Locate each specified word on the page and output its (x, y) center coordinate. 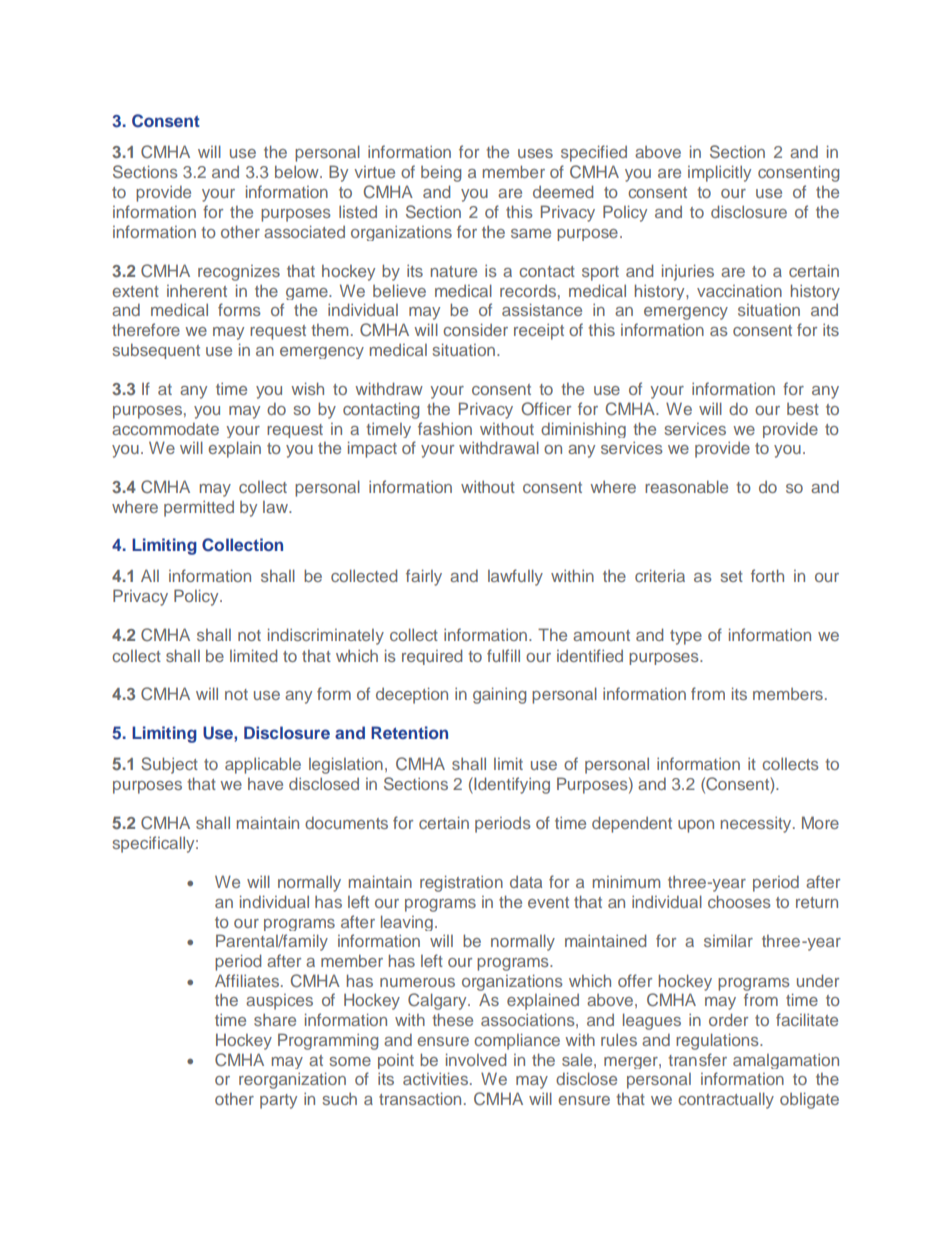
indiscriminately (326, 636)
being (441, 173)
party (278, 1101)
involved (476, 1059)
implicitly (719, 173)
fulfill (503, 655)
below (298, 171)
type (686, 637)
